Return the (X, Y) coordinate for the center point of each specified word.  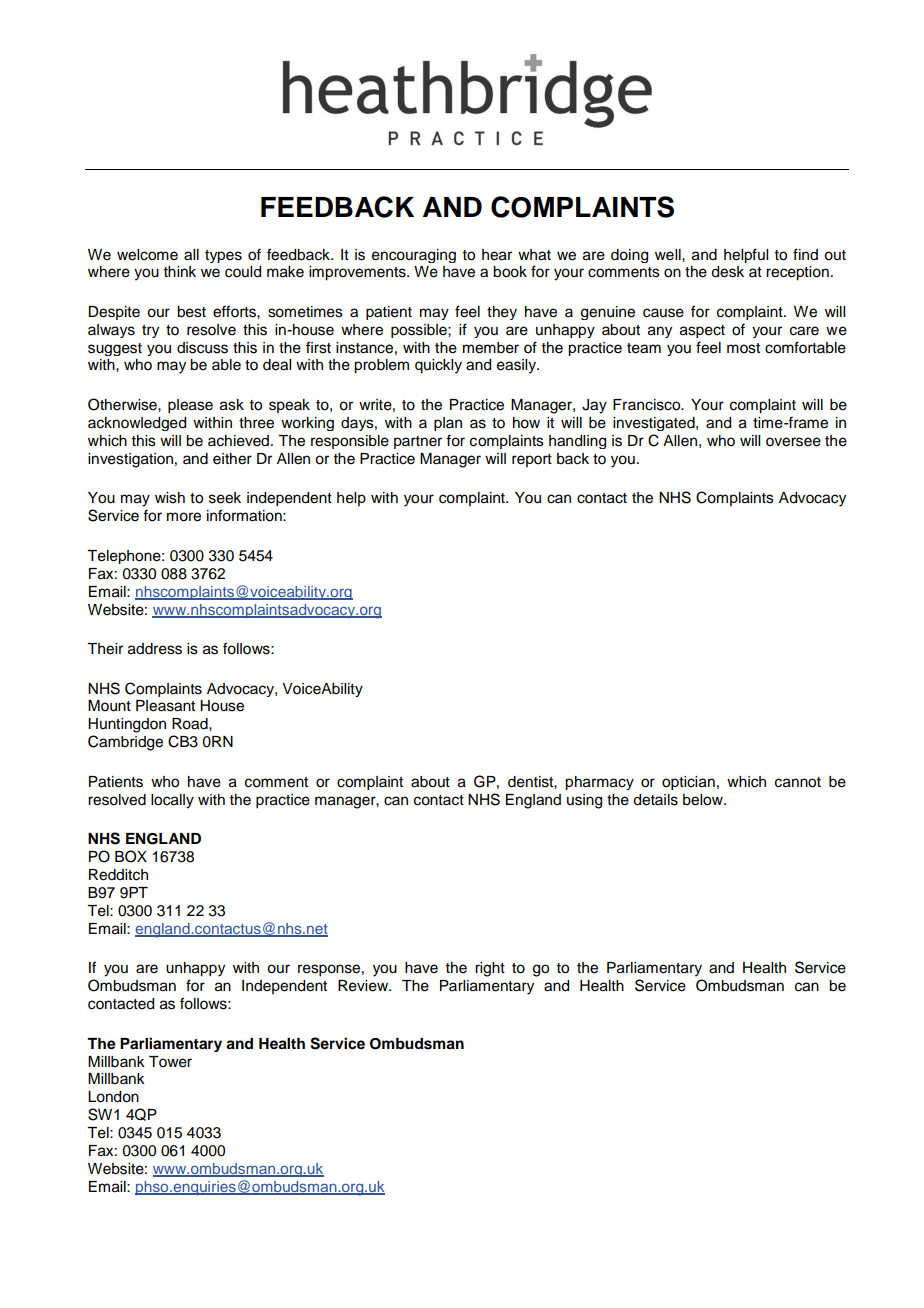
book (510, 272)
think (180, 271)
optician (688, 783)
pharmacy (599, 783)
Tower (170, 1062)
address (155, 649)
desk (727, 272)
